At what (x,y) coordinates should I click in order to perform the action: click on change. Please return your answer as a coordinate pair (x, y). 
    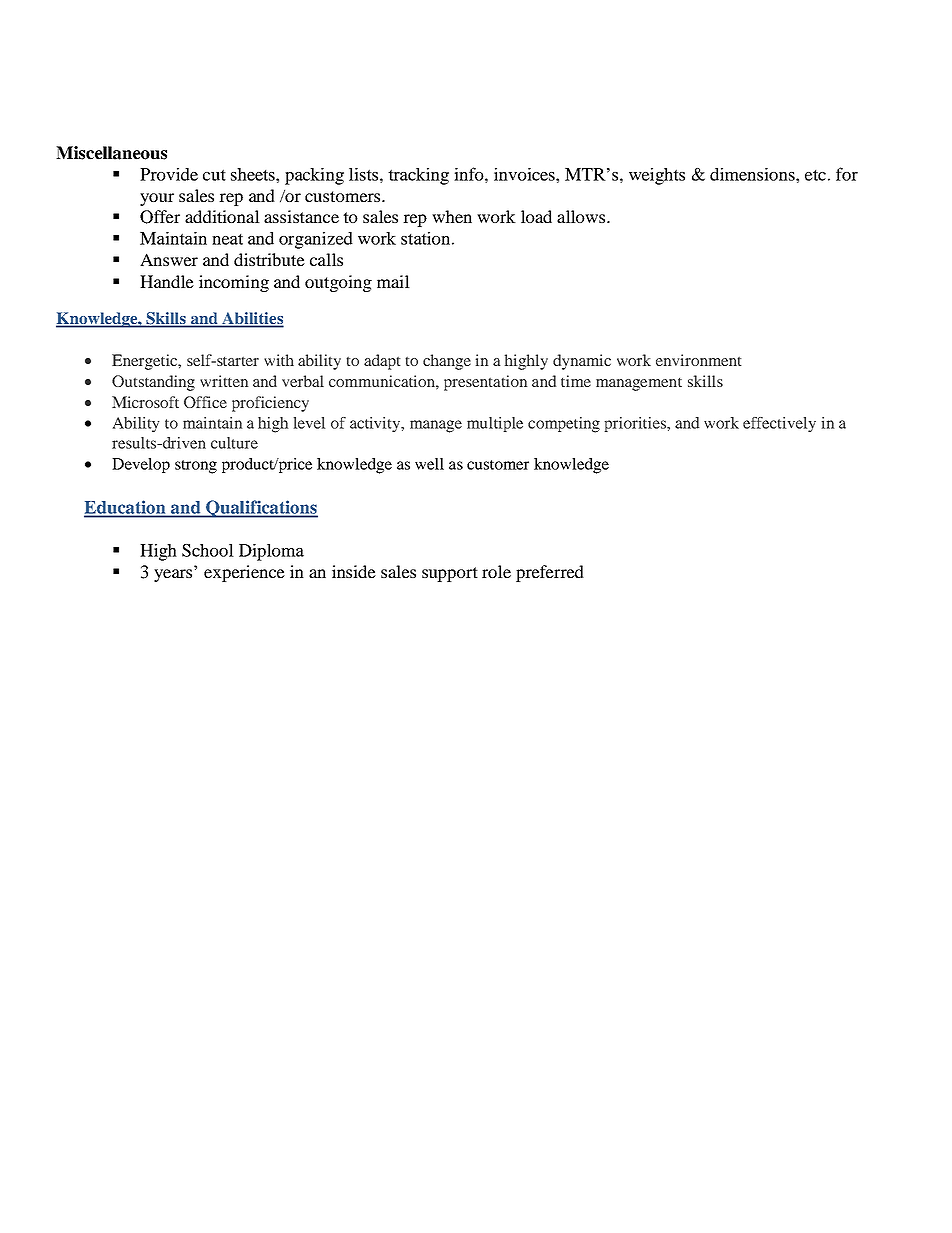
    Looking at the image, I should click on (447, 362).
